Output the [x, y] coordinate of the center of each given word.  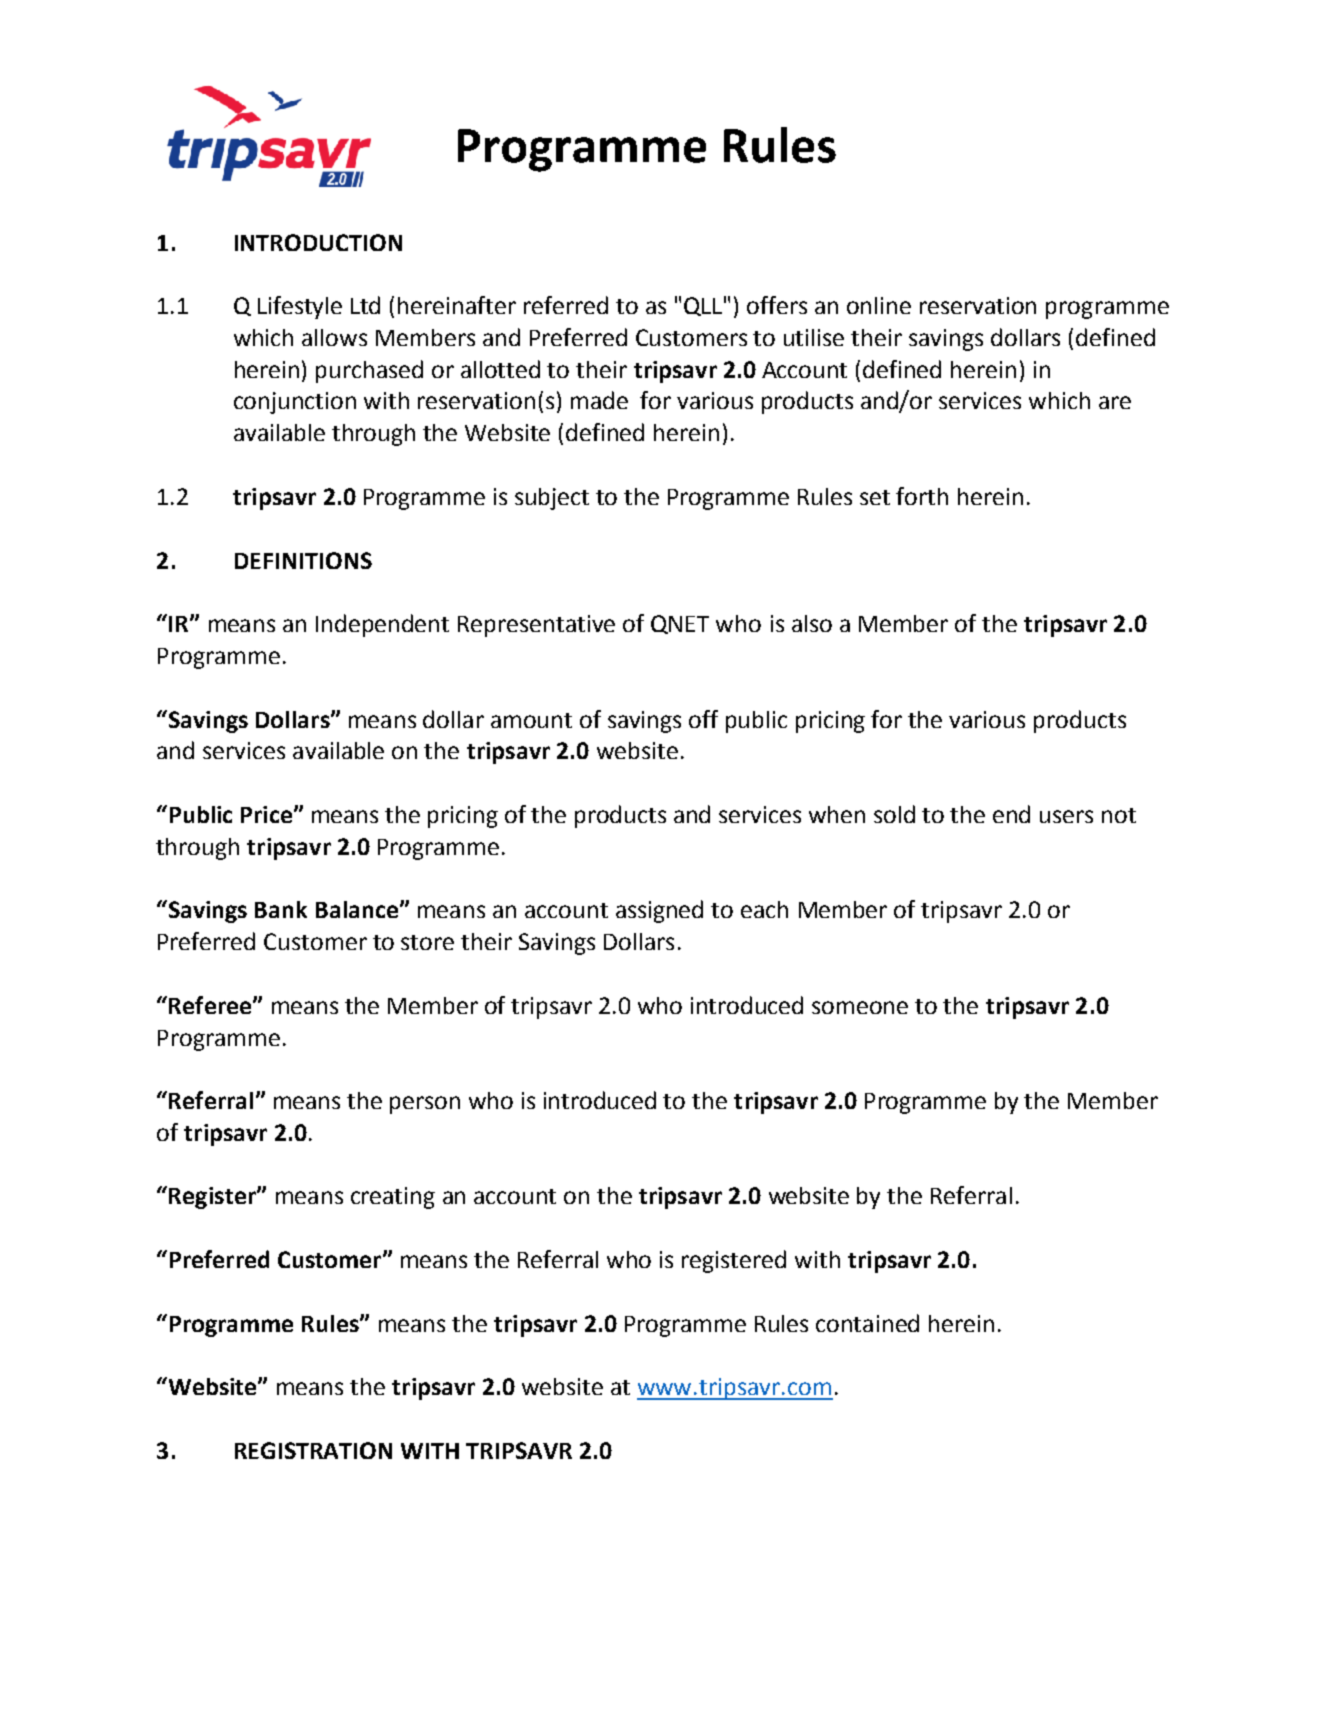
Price [266, 814]
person [425, 1105]
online [879, 305]
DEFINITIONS [303, 560]
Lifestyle [300, 307]
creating [393, 1198]
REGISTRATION [313, 1450]
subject [552, 499]
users [1066, 816]
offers [777, 305]
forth [922, 496]
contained [867, 1323]
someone [860, 1007]
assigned [659, 911]
